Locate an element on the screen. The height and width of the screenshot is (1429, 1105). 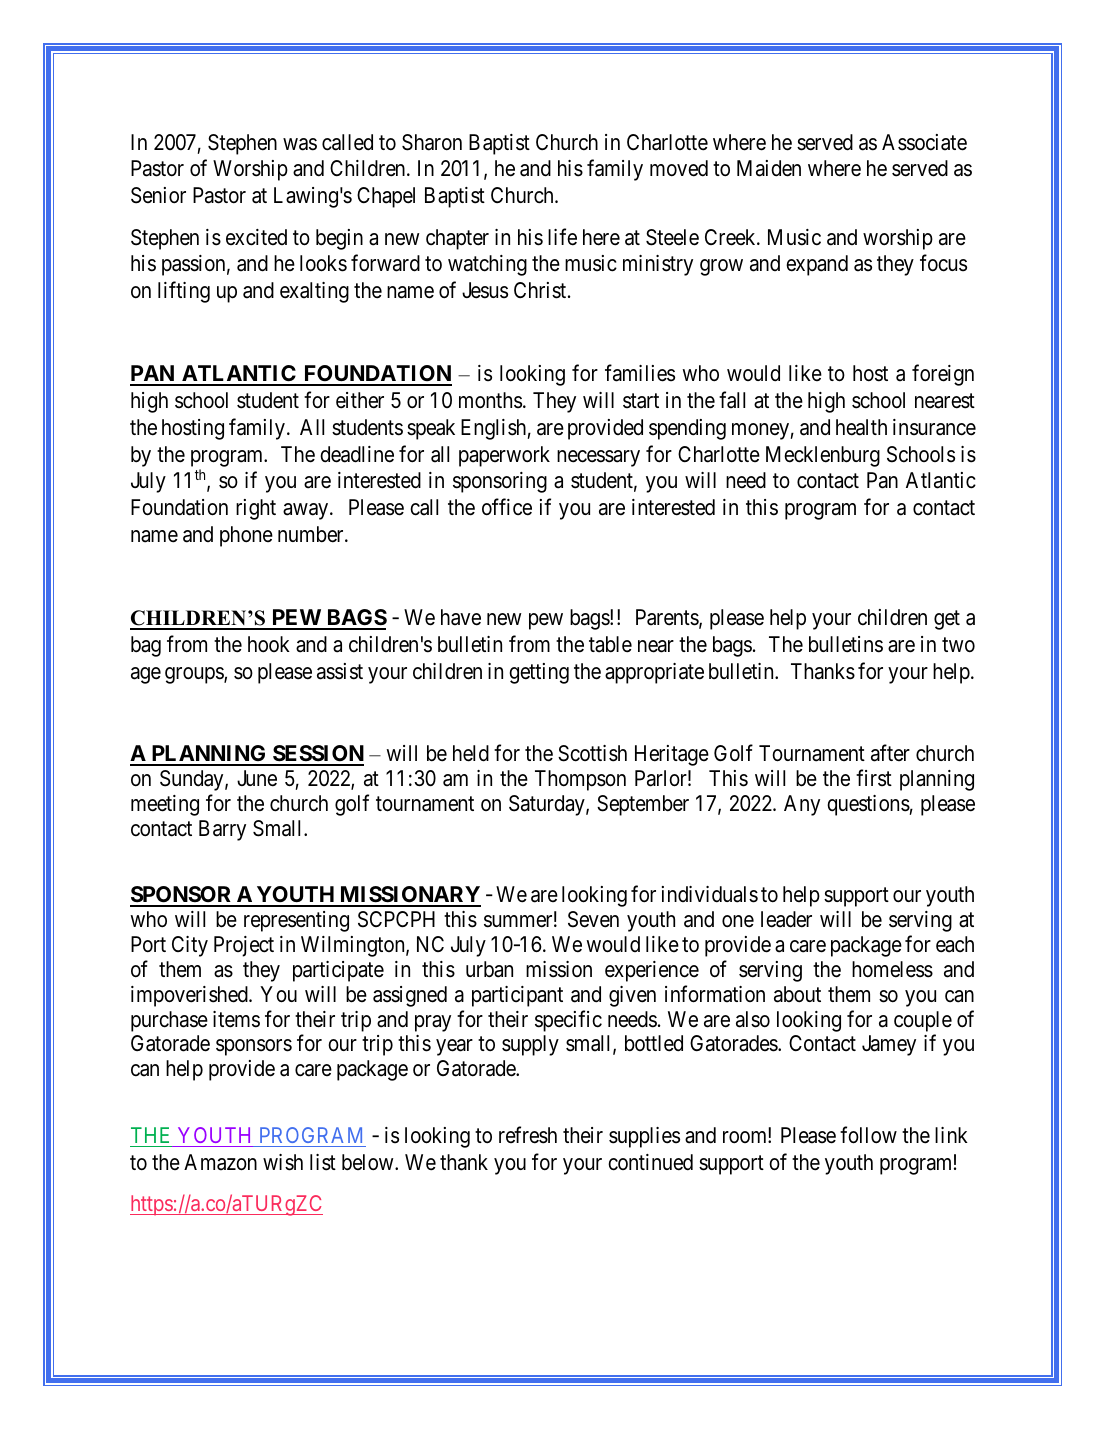
Thompson is located at coordinates (580, 780).
